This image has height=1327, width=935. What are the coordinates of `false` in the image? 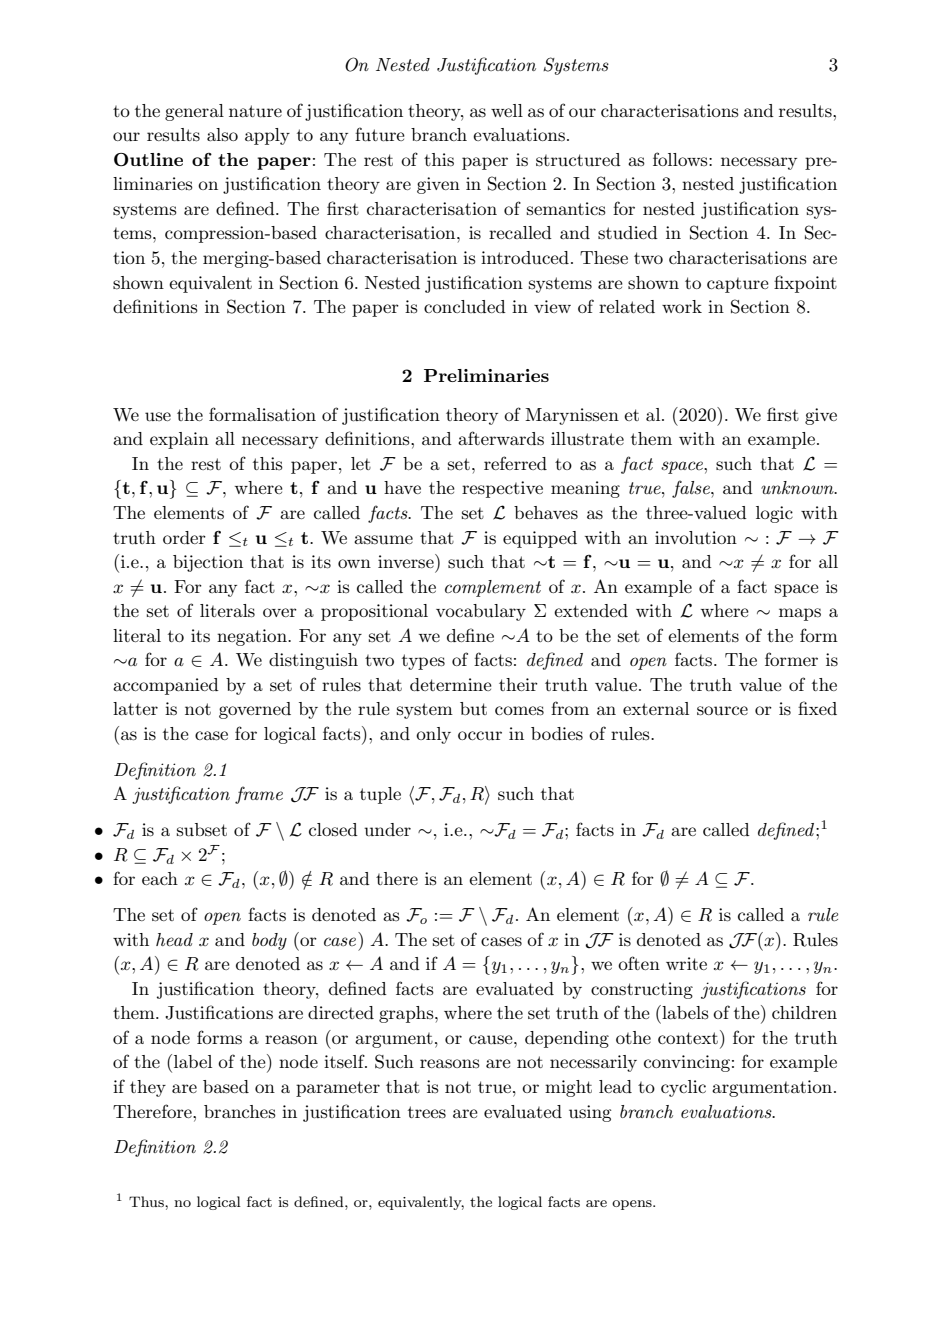 It's located at (692, 489).
